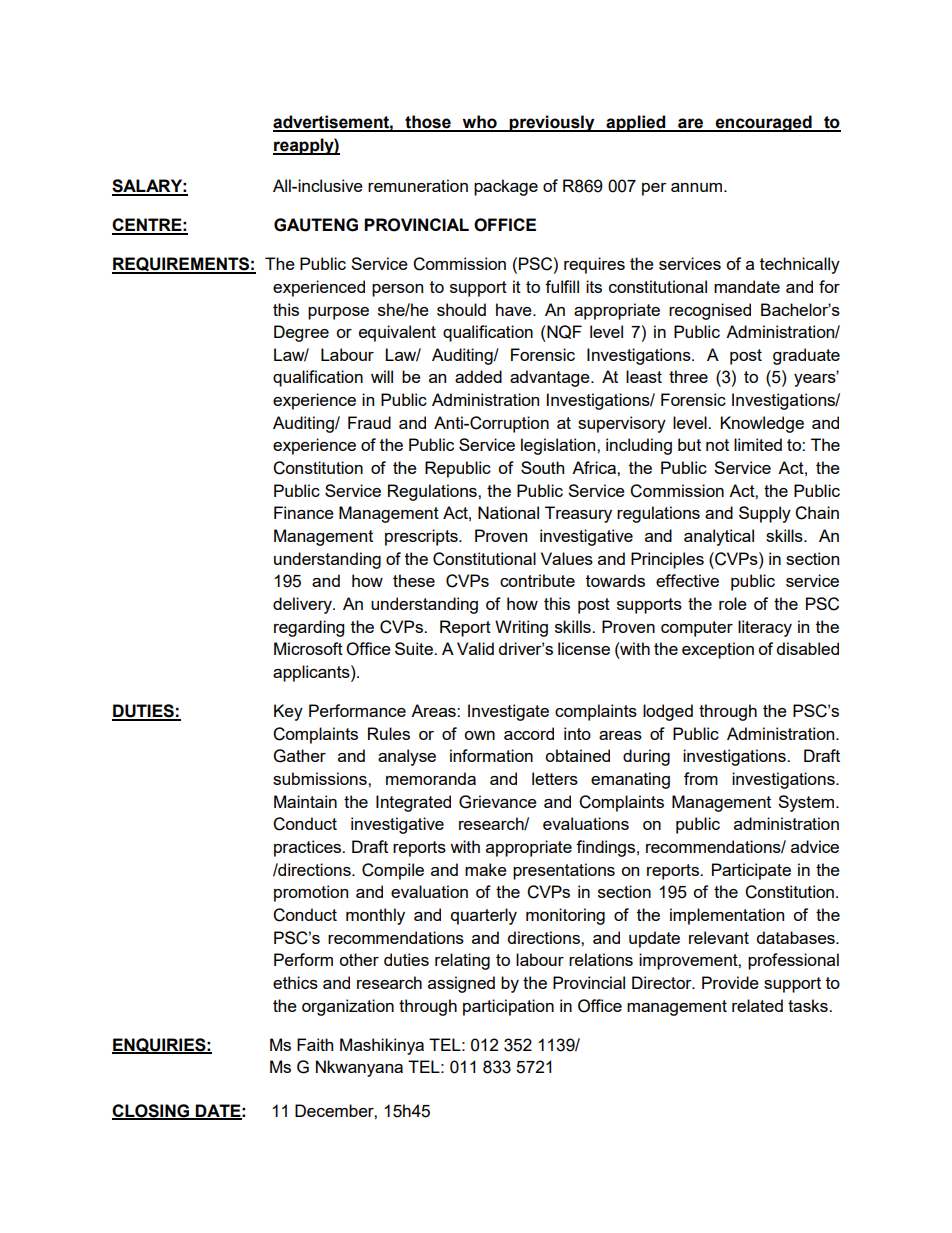 The height and width of the screenshot is (1233, 952). What do you see at coordinates (303, 605) in the screenshot?
I see `delivery` at bounding box center [303, 605].
